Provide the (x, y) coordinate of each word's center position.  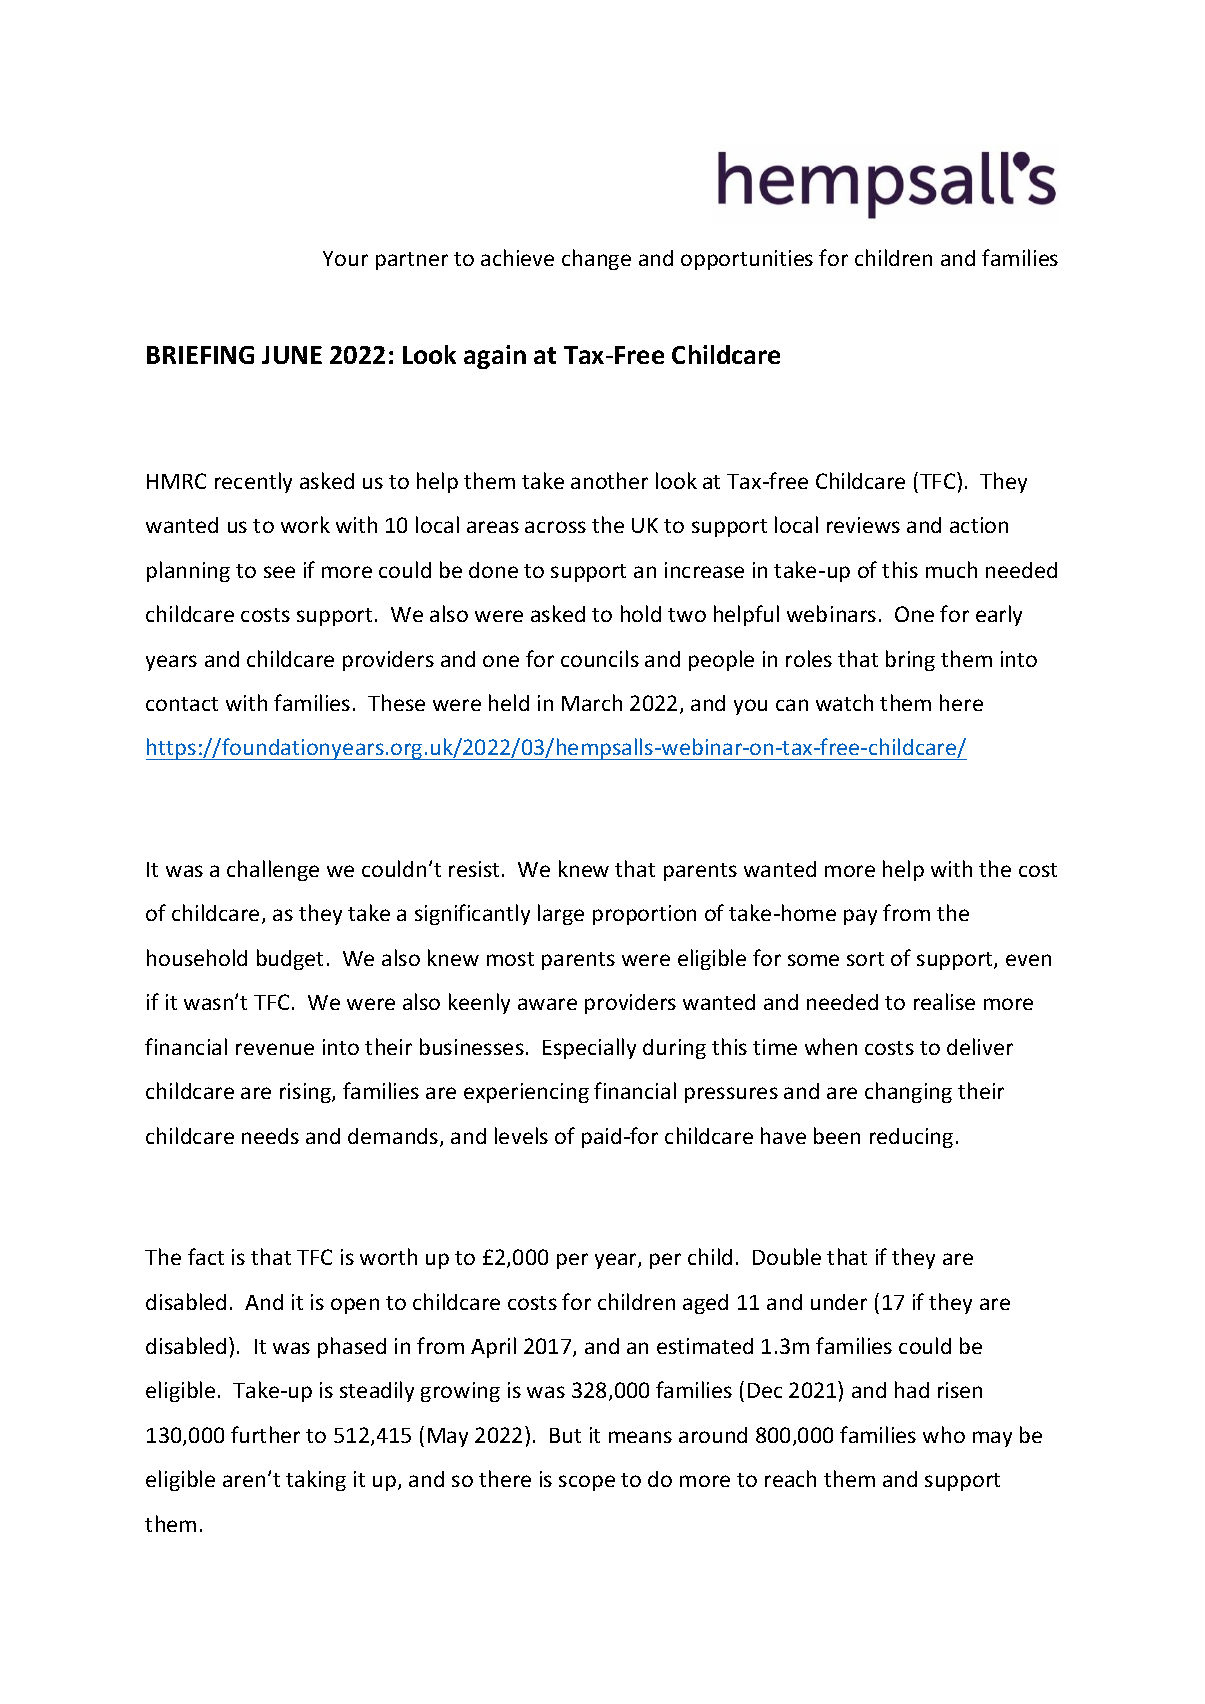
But (565, 1435)
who (944, 1434)
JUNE (292, 355)
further (265, 1434)
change (596, 259)
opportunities (747, 260)
